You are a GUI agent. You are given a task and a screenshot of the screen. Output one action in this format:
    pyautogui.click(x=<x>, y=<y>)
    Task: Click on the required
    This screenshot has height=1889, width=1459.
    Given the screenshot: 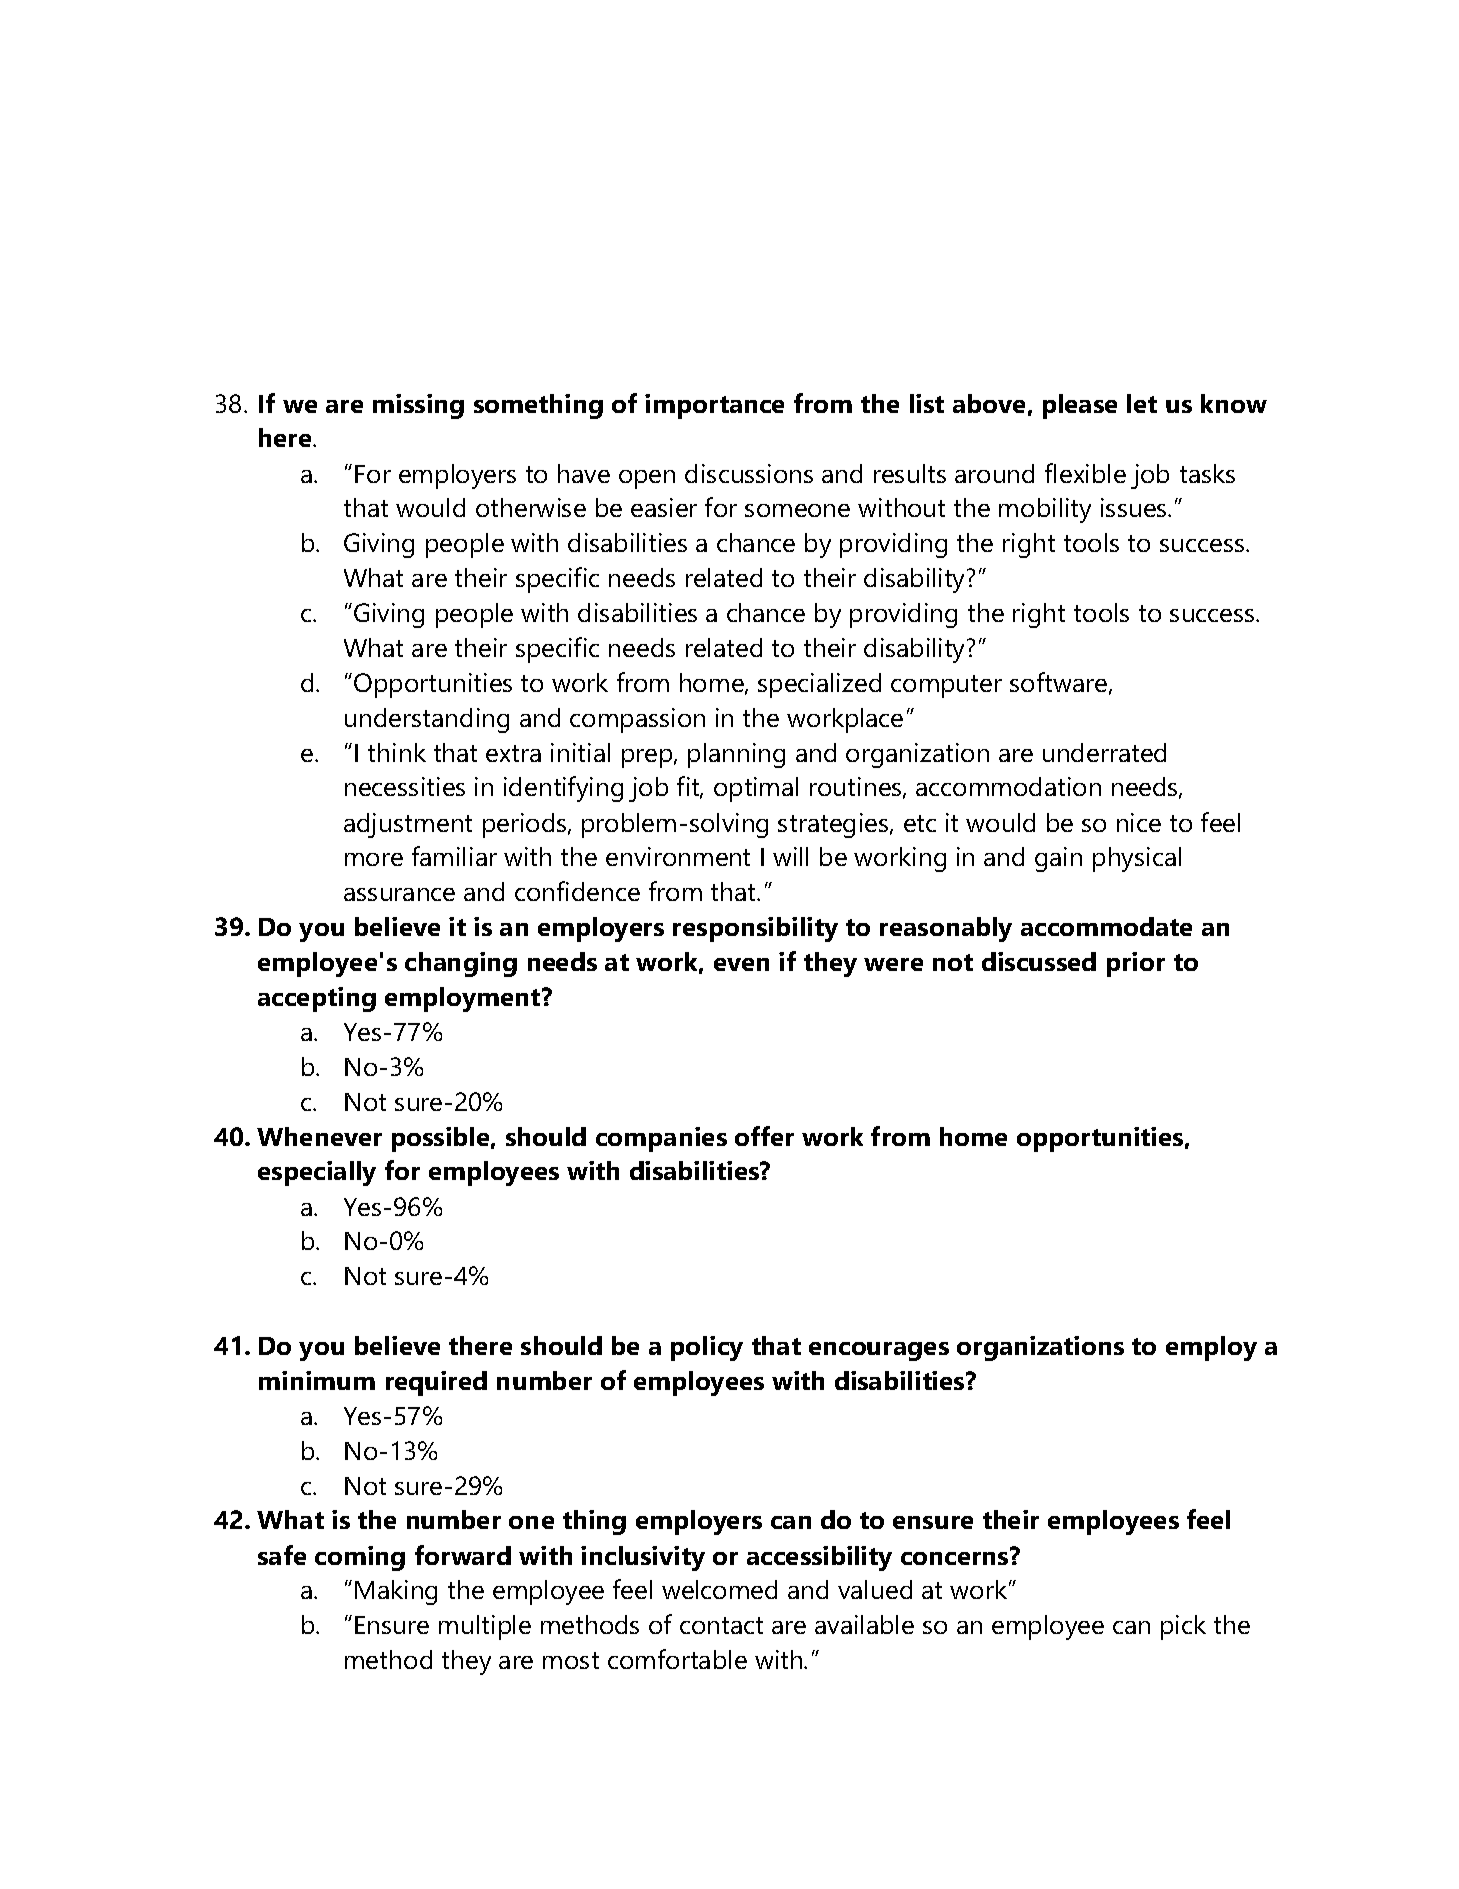 What is the action you would take?
    pyautogui.click(x=436, y=1383)
